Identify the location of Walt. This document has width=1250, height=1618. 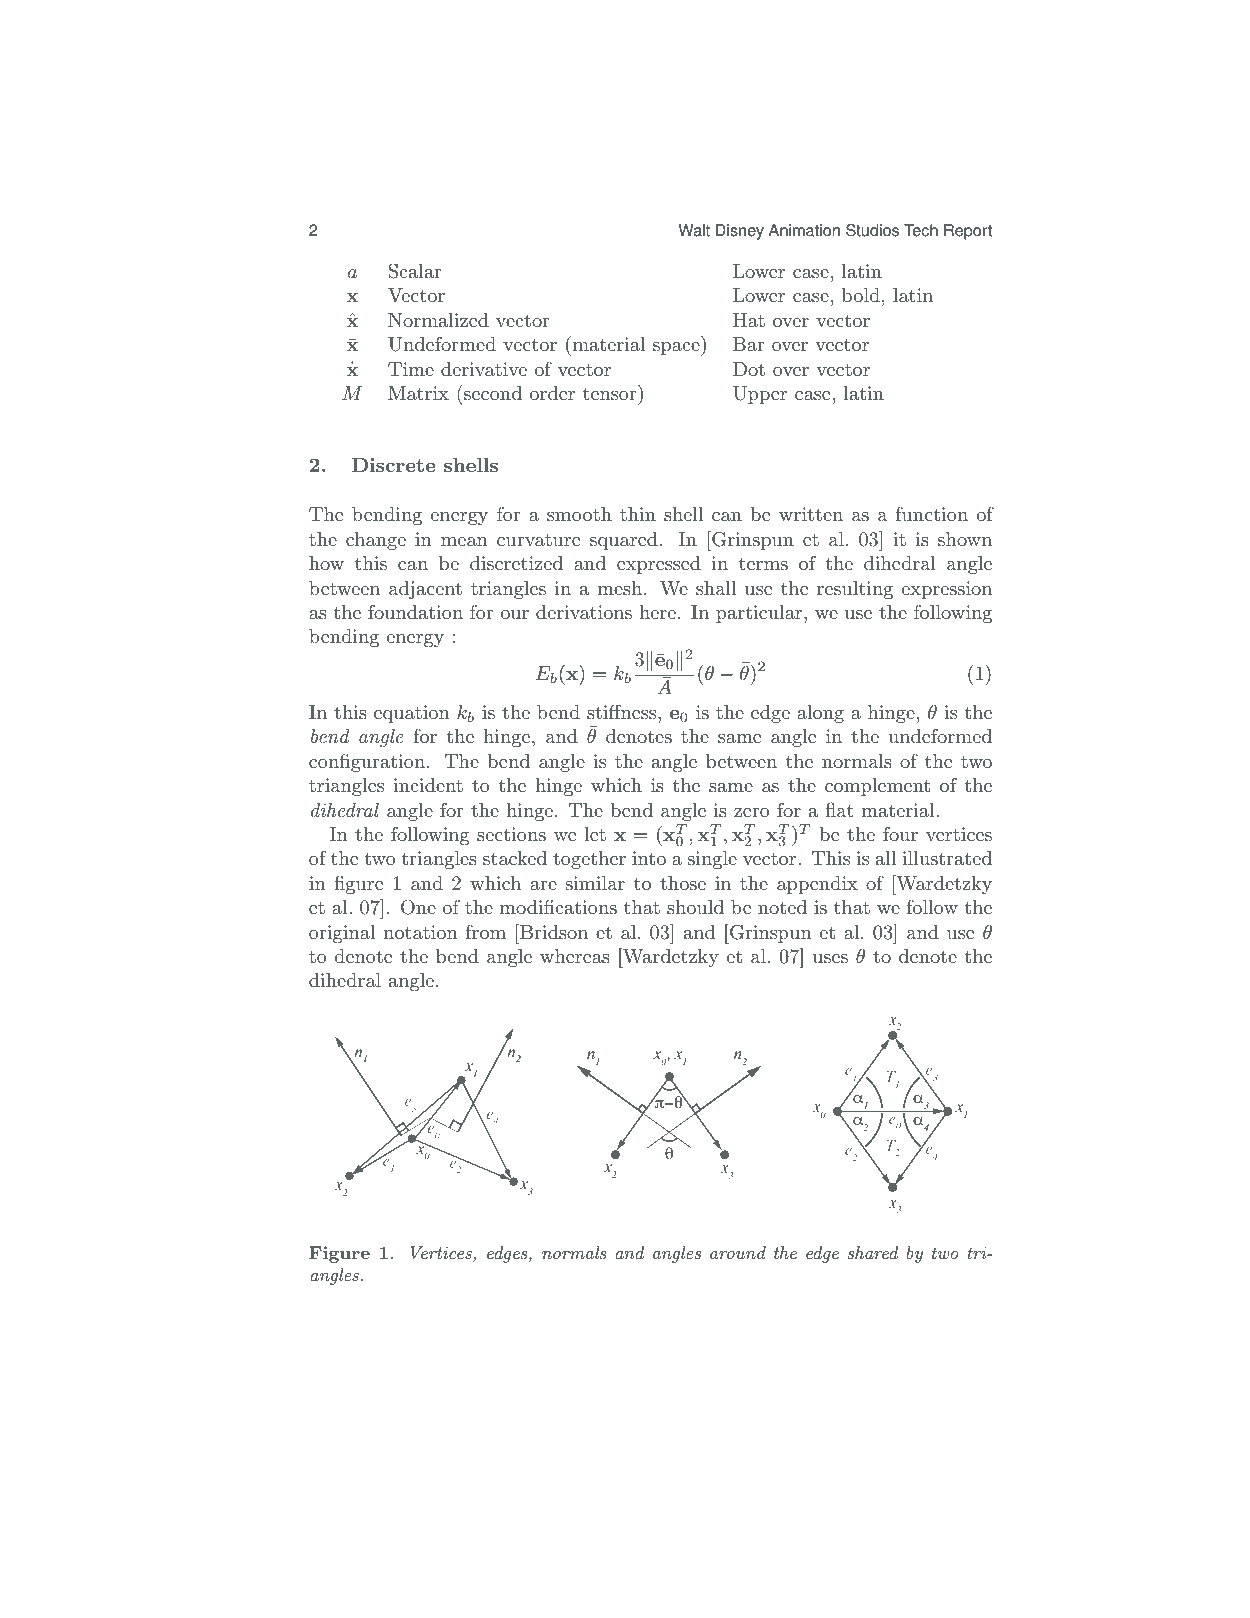
(694, 230).
